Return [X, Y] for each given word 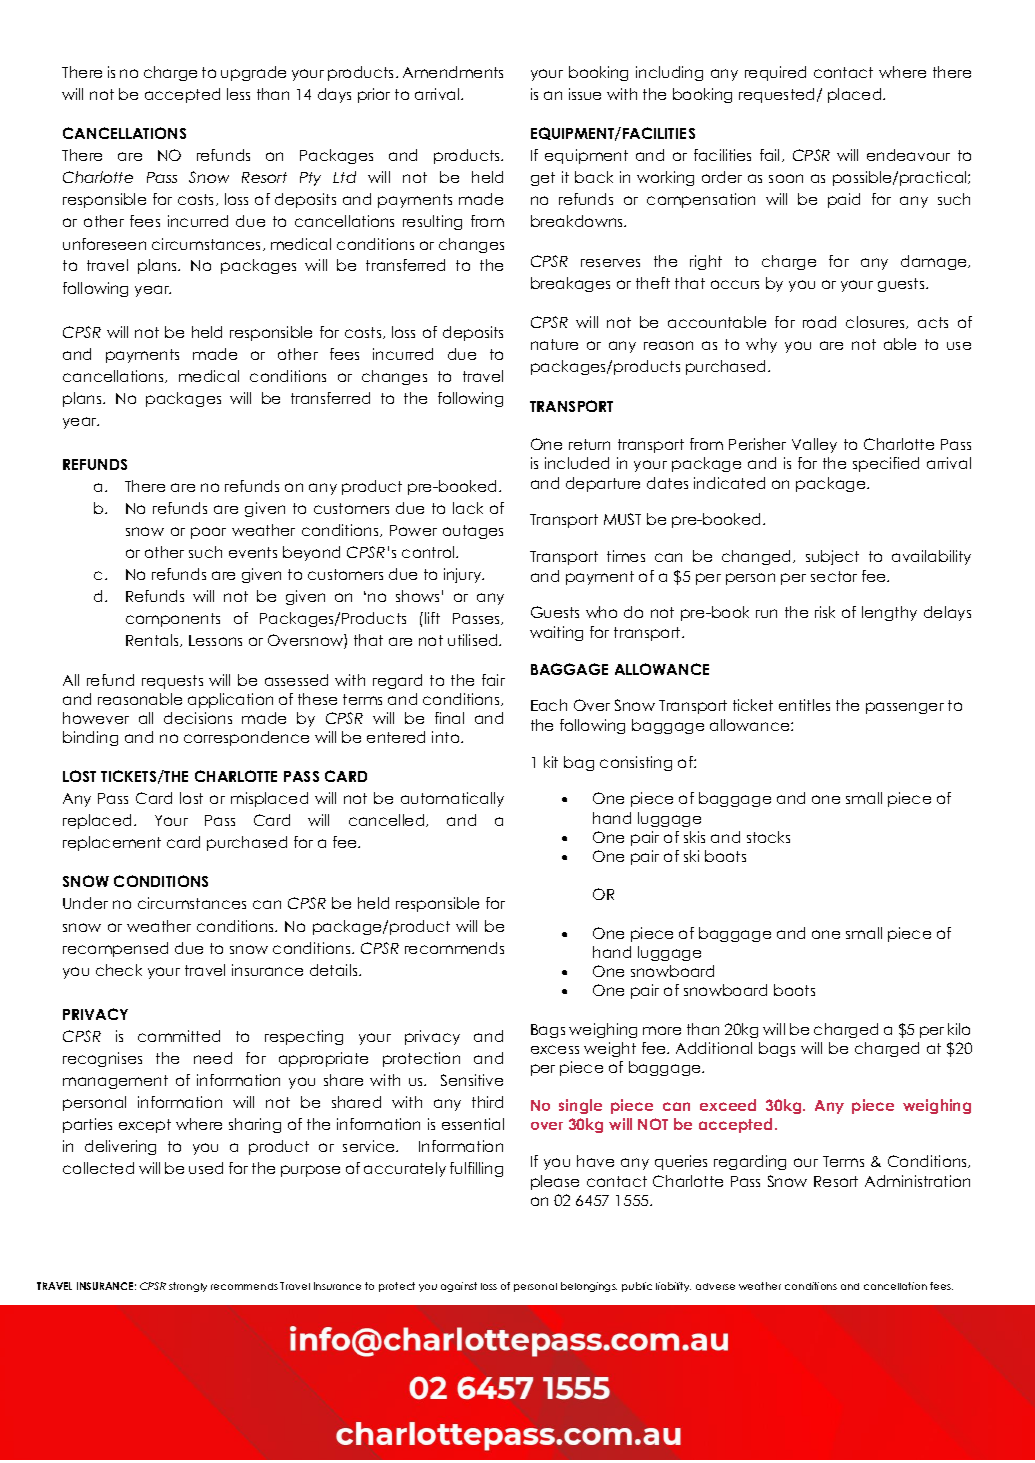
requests [172, 682]
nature [554, 344]
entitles [804, 705]
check [119, 970]
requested [778, 95]
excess [555, 1049]
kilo [959, 1029]
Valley [814, 445]
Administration [917, 1181]
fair [493, 680]
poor [208, 533]
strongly [188, 1287]
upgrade [253, 73]
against [459, 1287]
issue [585, 94]
